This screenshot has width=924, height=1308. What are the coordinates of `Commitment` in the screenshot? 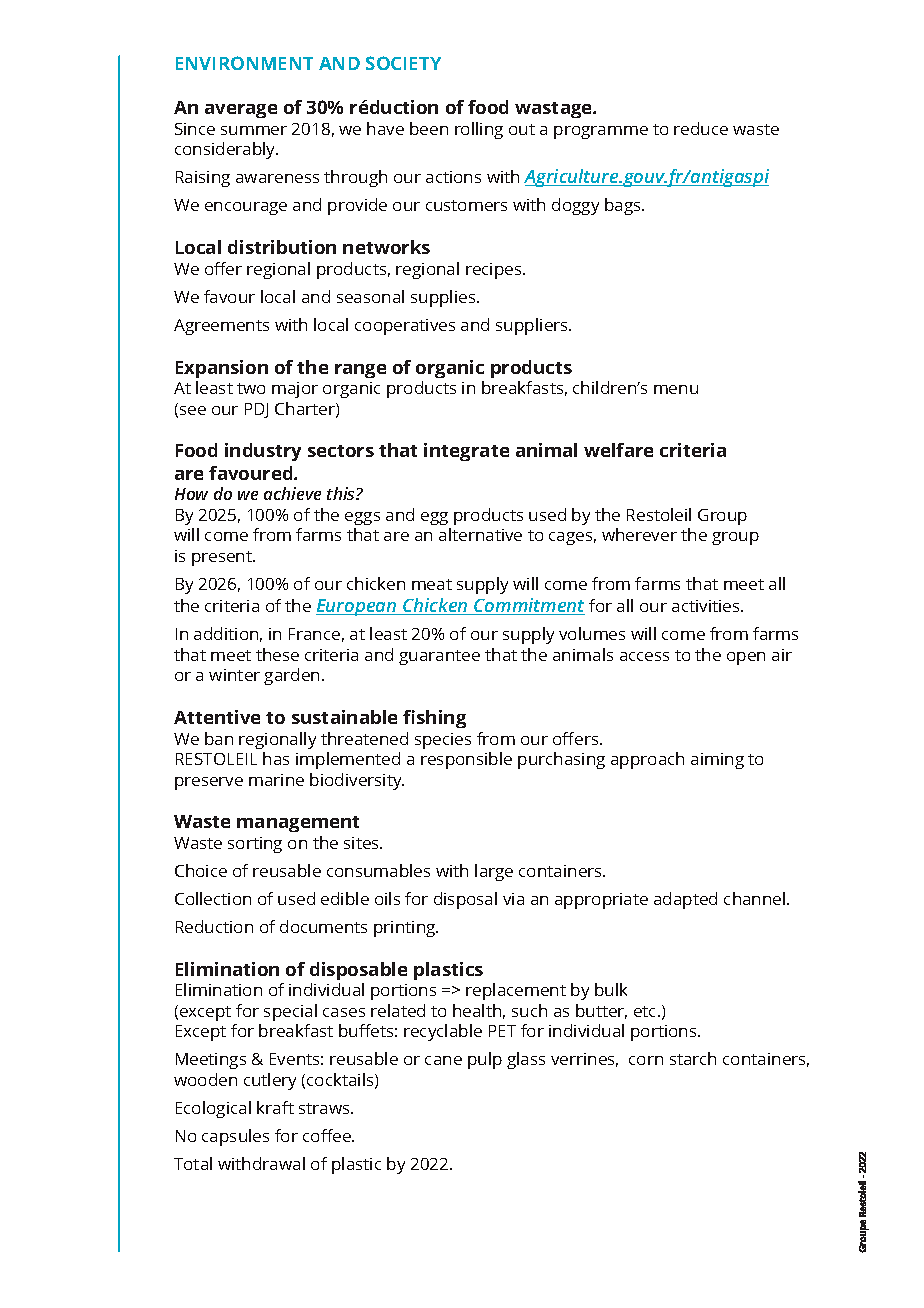 It's located at (529, 606).
